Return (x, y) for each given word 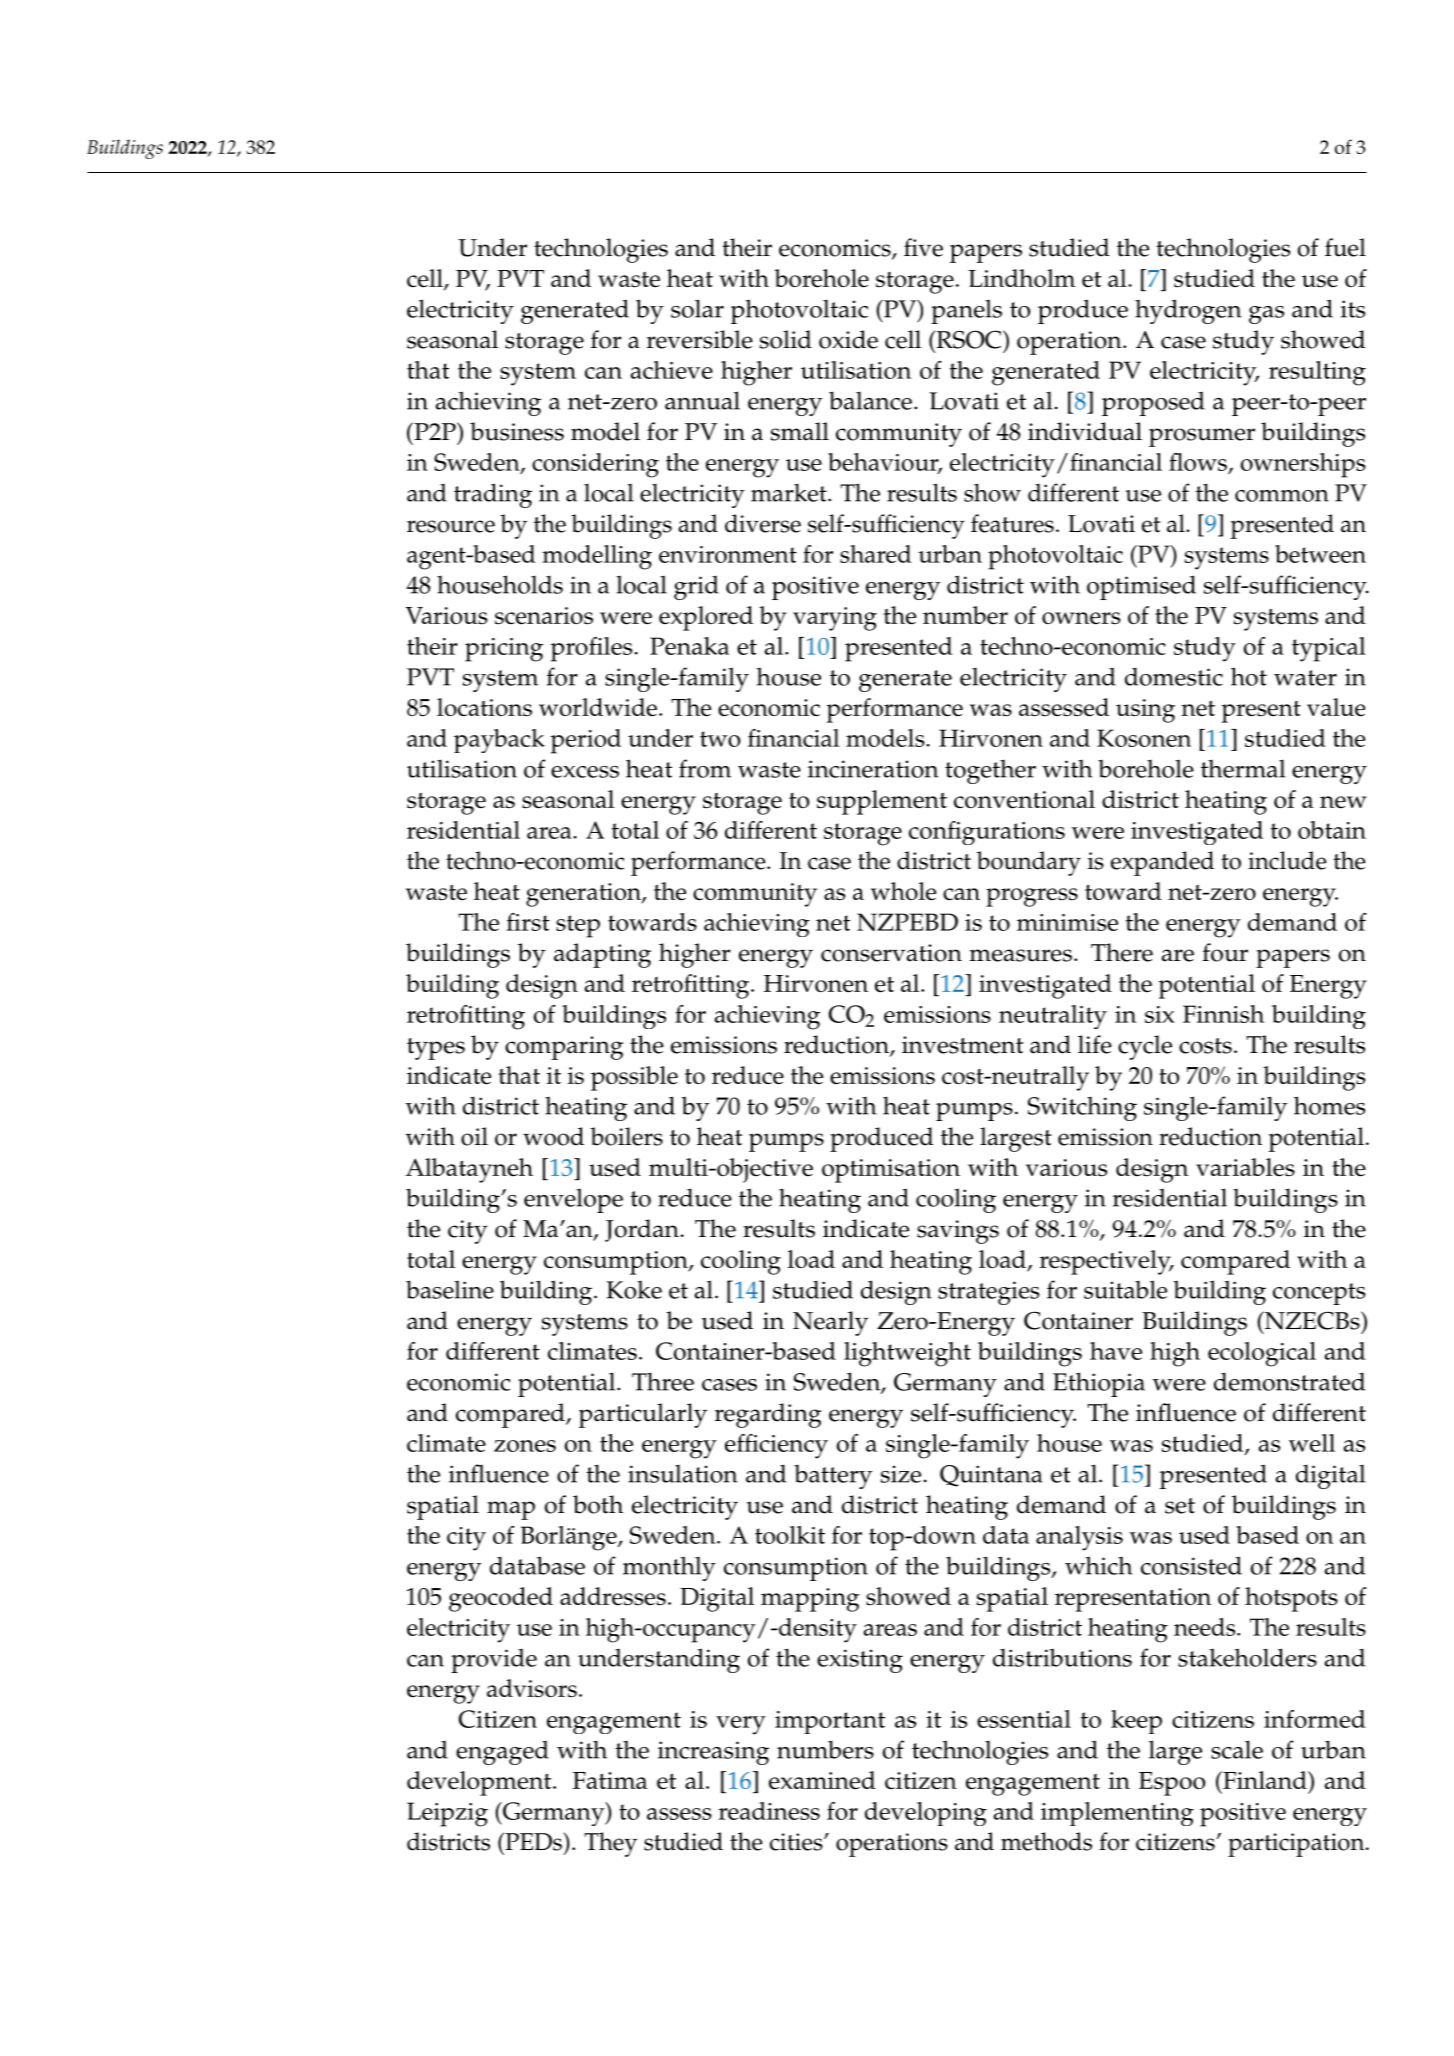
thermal (1243, 768)
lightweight (907, 1354)
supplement (882, 802)
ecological (1262, 1354)
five (923, 247)
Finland (1265, 1780)
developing (926, 1814)
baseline (450, 1289)
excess (585, 772)
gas (1266, 315)
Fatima (610, 1780)
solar (697, 308)
